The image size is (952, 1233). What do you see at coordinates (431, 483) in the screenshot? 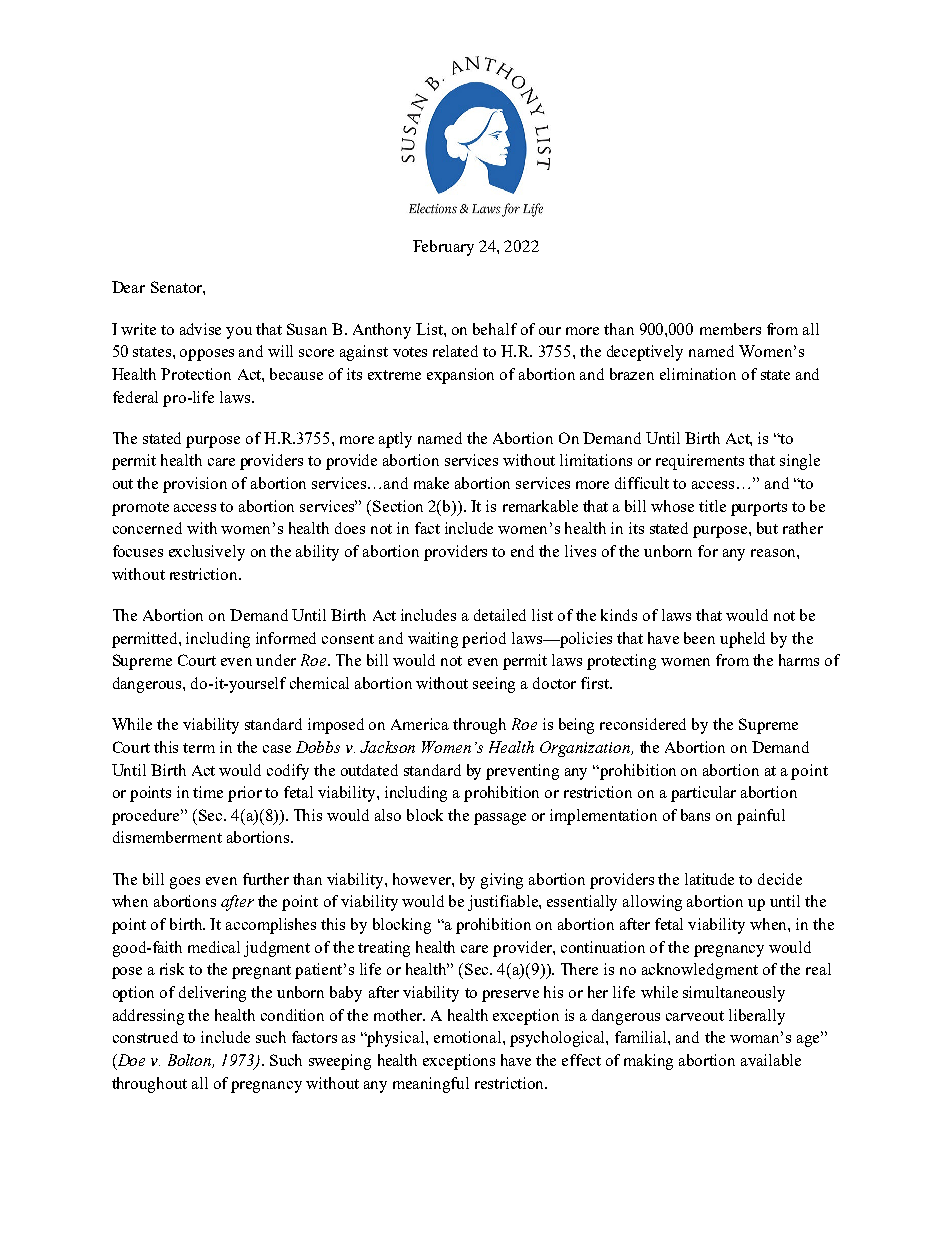
I see `make` at bounding box center [431, 483].
